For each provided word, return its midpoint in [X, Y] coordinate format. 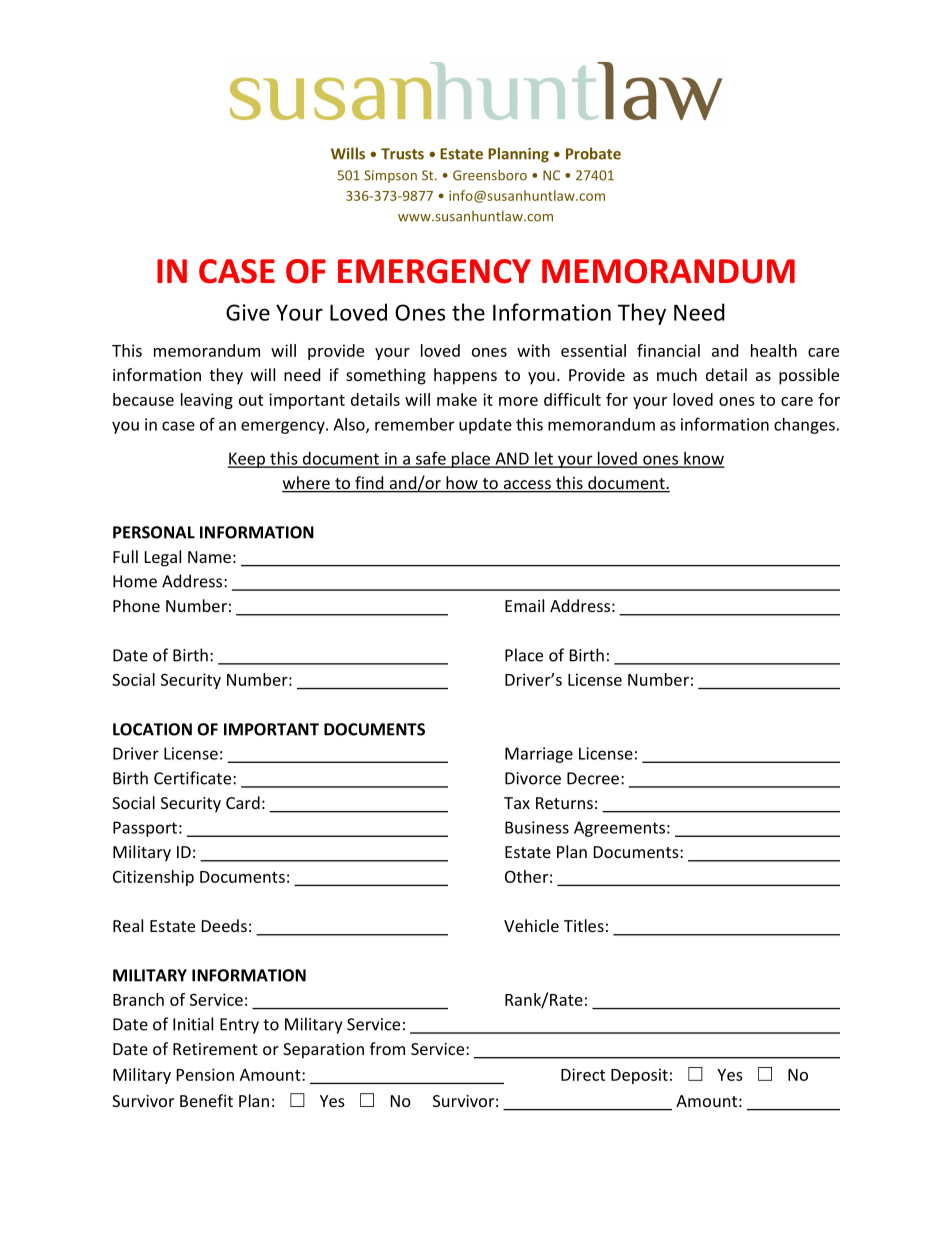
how [462, 484]
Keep [247, 460]
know [703, 459]
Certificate [194, 778]
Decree [593, 778]
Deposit [639, 1076]
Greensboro [490, 175]
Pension [205, 1074]
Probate [593, 153]
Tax [517, 803]
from [387, 1048]
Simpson [390, 176]
